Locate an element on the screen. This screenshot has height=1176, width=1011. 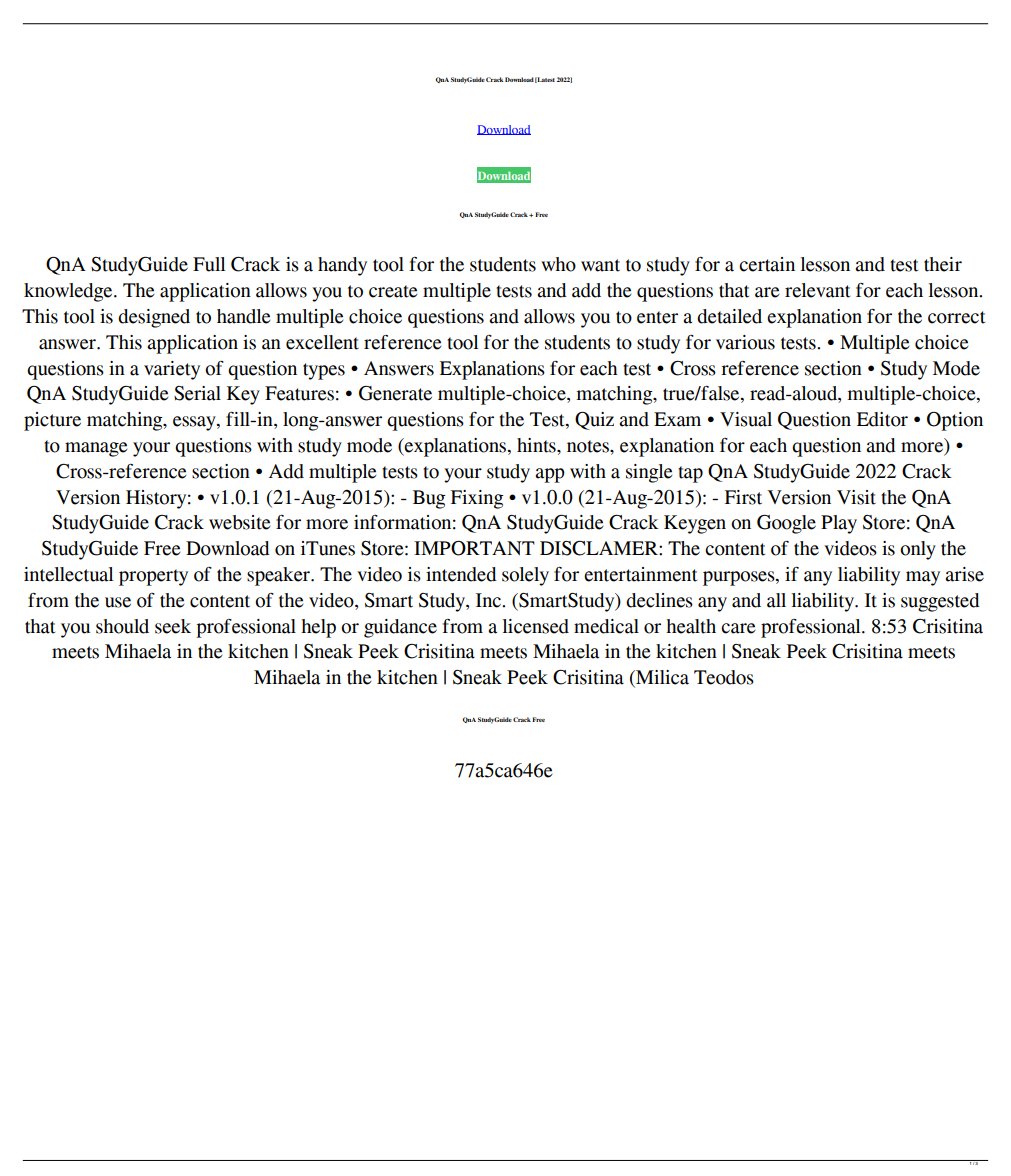
relevant is located at coordinates (817, 290).
